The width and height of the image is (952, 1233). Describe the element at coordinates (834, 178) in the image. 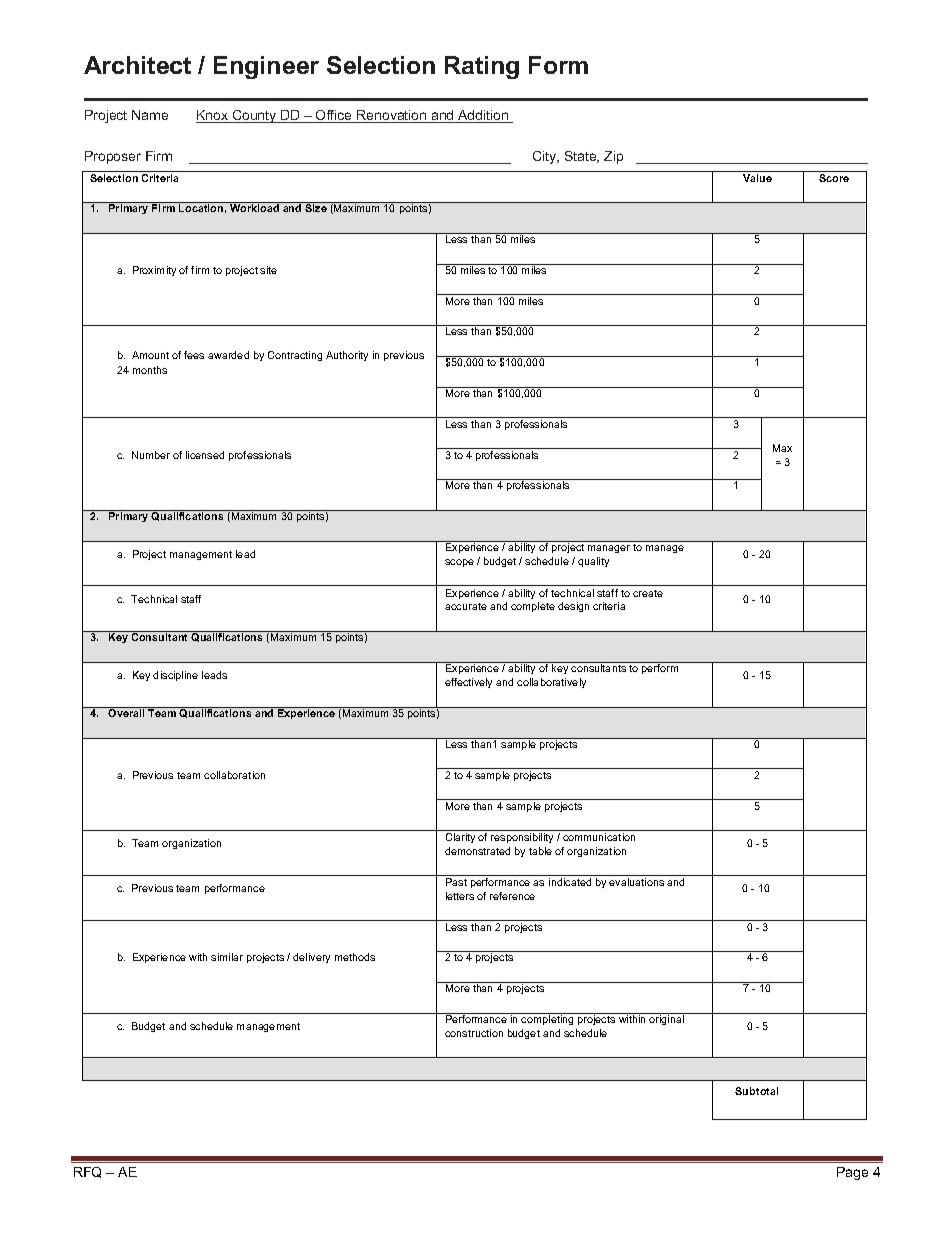

I see `Score` at that location.
